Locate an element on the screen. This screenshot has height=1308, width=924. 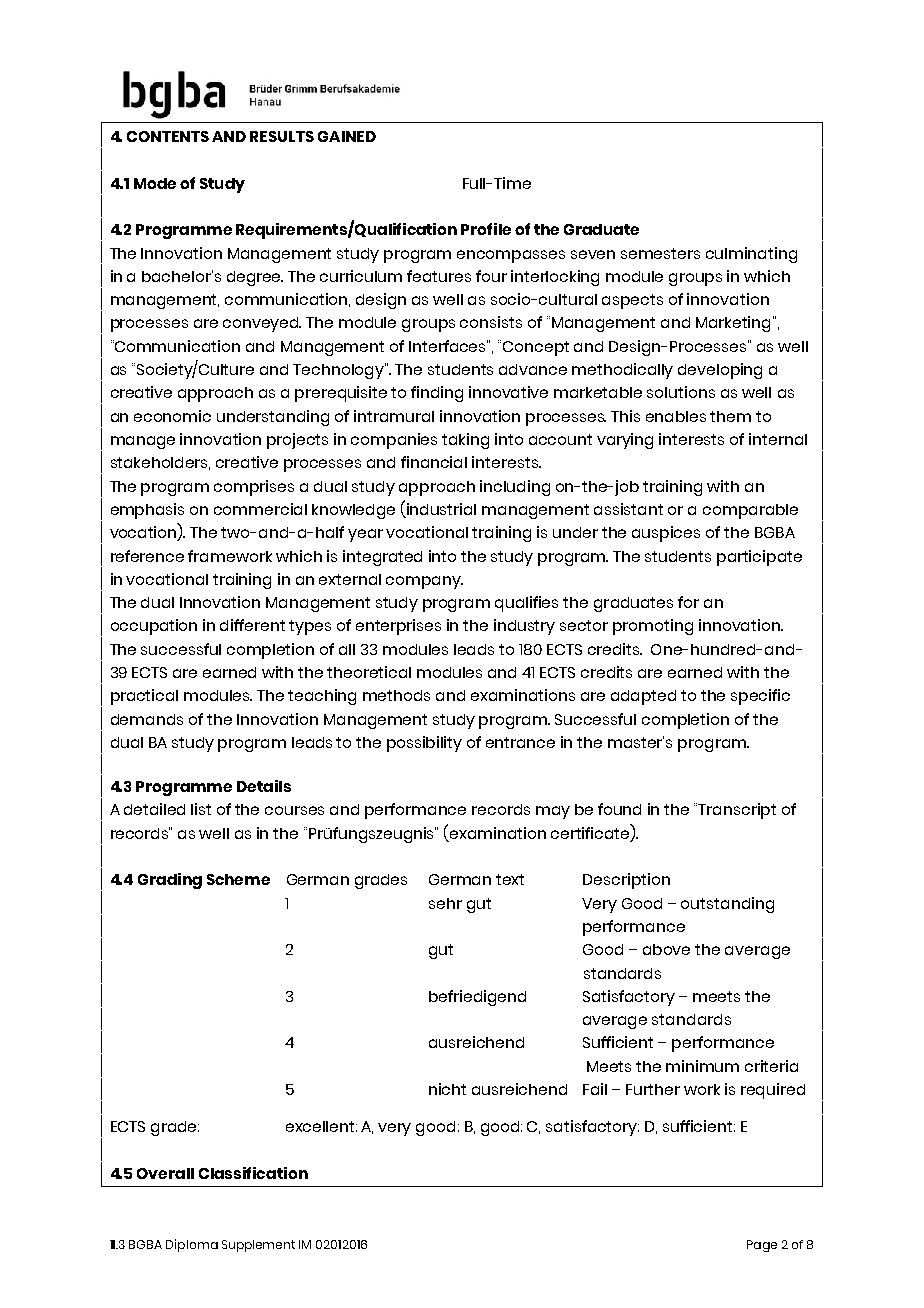
specific is located at coordinates (760, 697).
